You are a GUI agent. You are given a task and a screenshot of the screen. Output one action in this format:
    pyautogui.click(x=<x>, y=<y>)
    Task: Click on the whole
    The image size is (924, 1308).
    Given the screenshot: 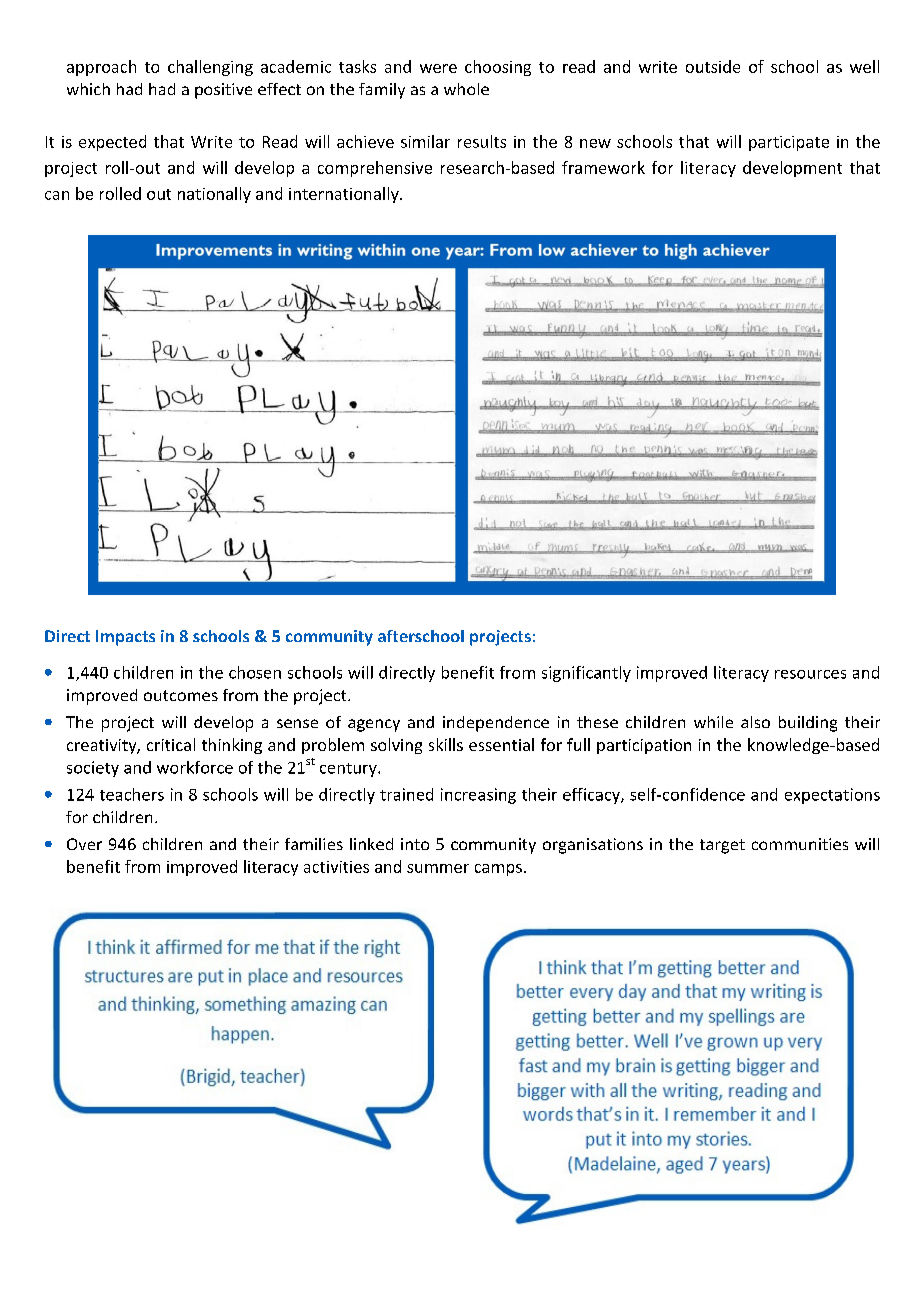 What is the action you would take?
    pyautogui.click(x=466, y=89)
